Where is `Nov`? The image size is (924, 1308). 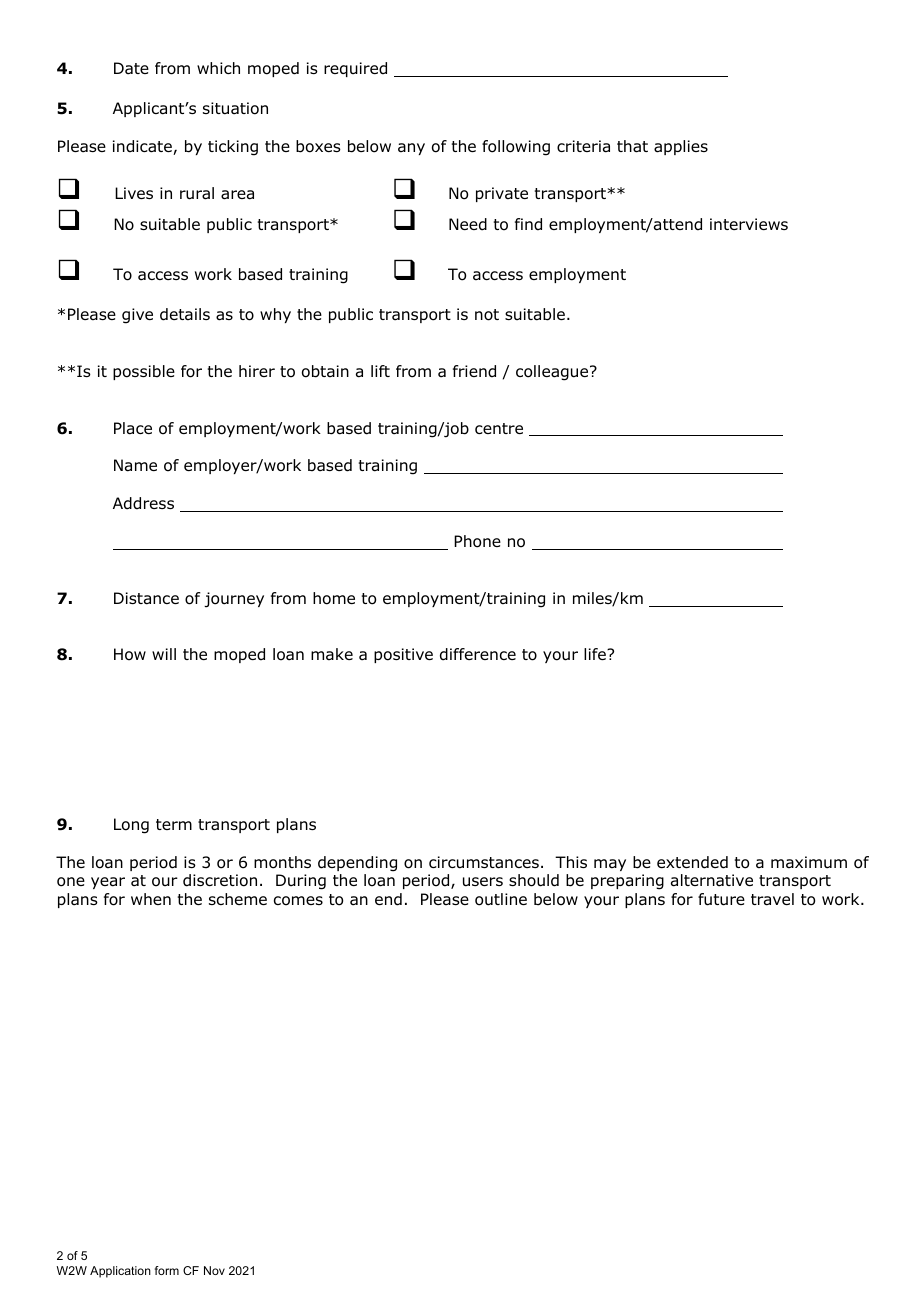
Nov is located at coordinates (214, 1270).
